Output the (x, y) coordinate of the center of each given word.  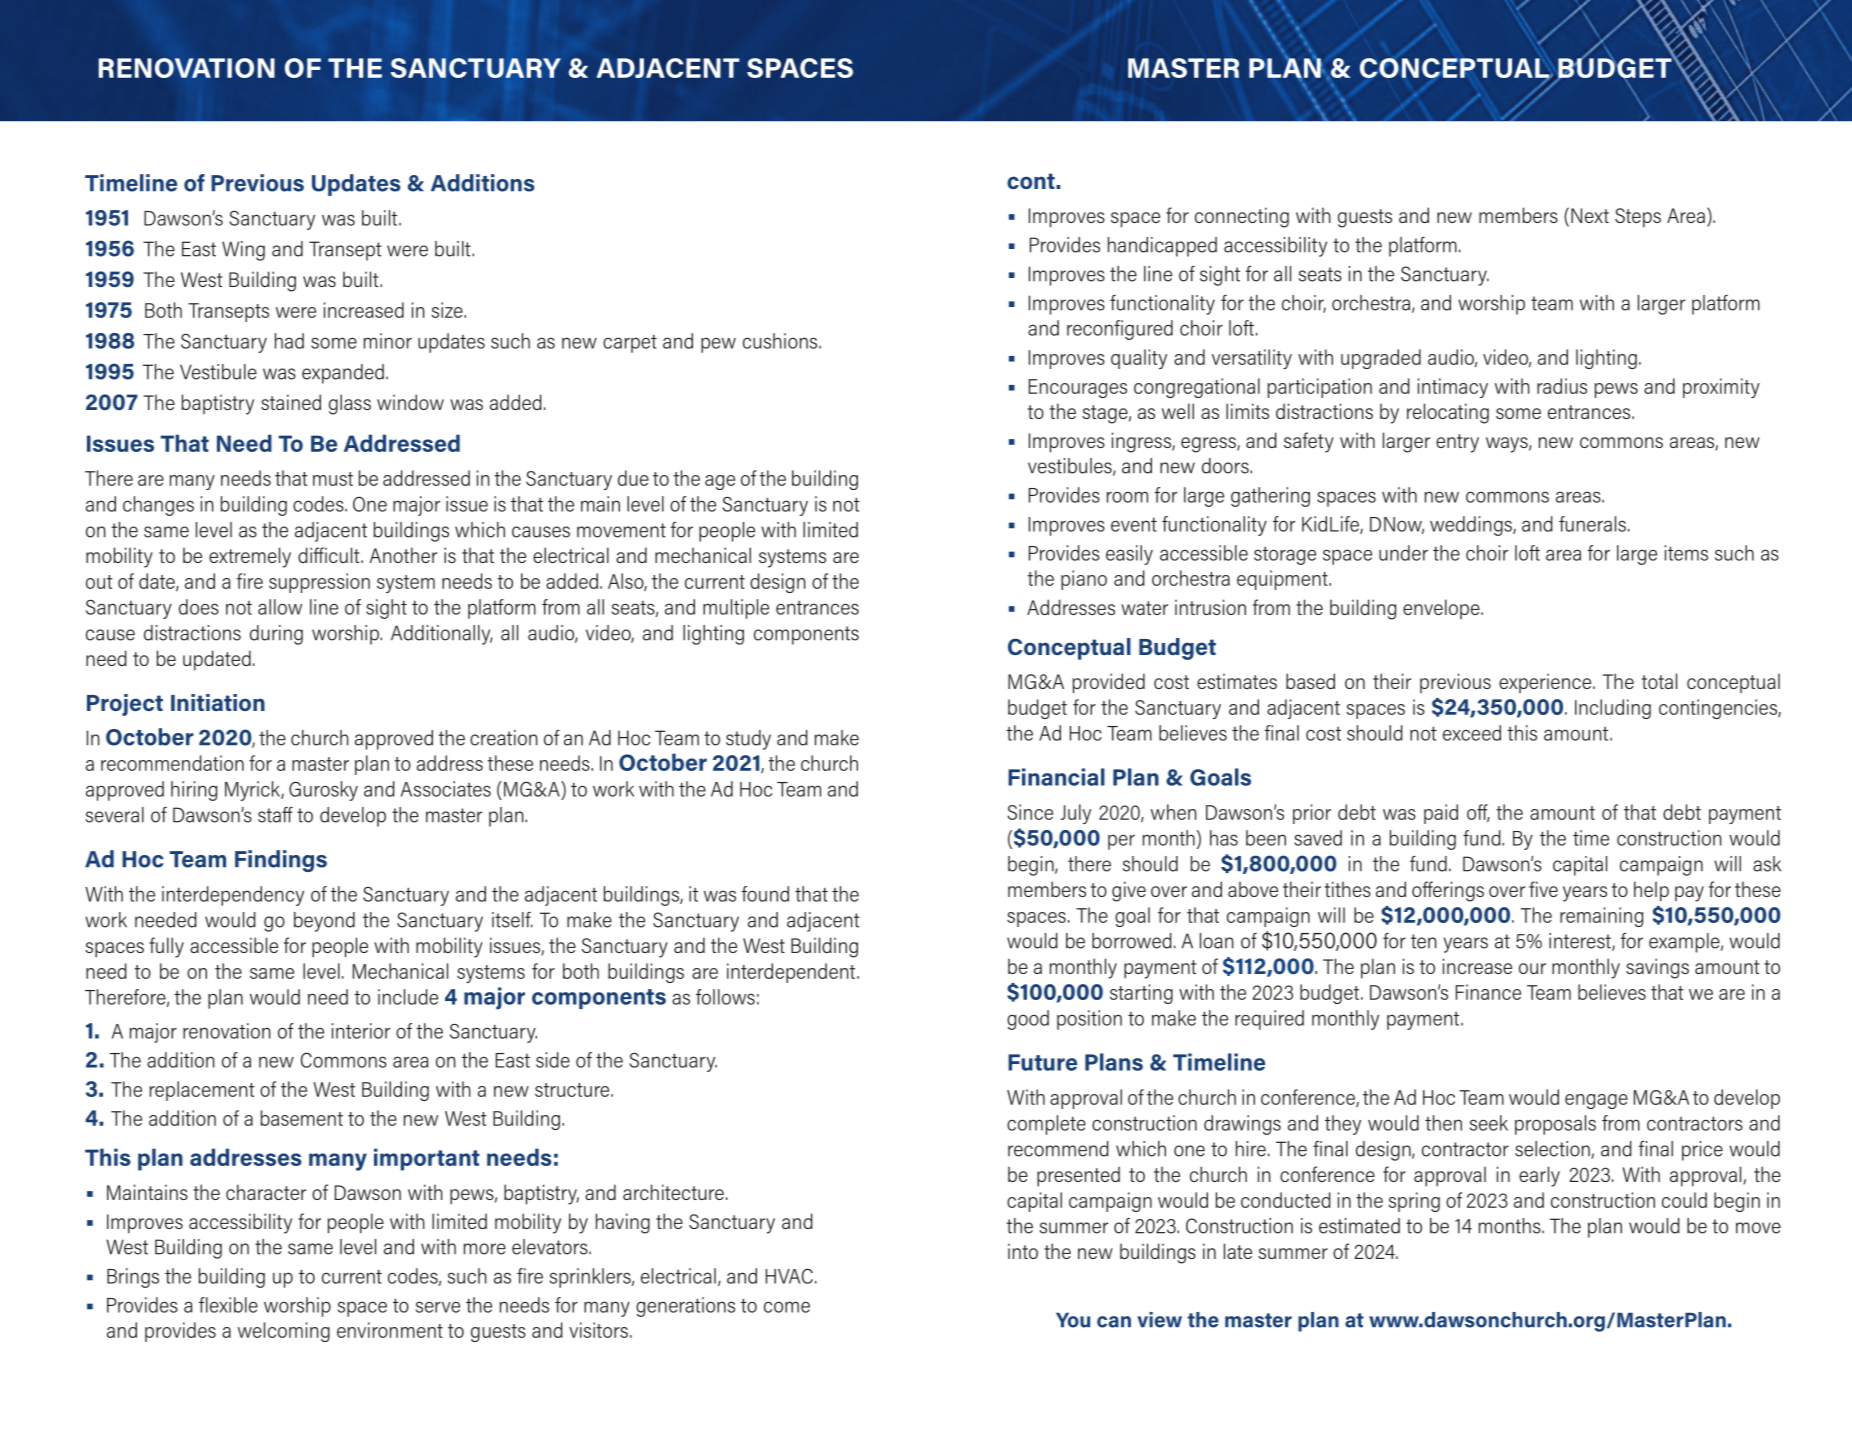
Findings (281, 861)
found (765, 894)
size (448, 310)
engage (1596, 1101)
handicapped (1162, 247)
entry (1457, 443)
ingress (1142, 442)
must (333, 479)
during (276, 635)
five (1543, 889)
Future (1042, 1062)
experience (1546, 683)
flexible (228, 1305)
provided (1109, 683)
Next (1590, 215)
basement (302, 1118)
